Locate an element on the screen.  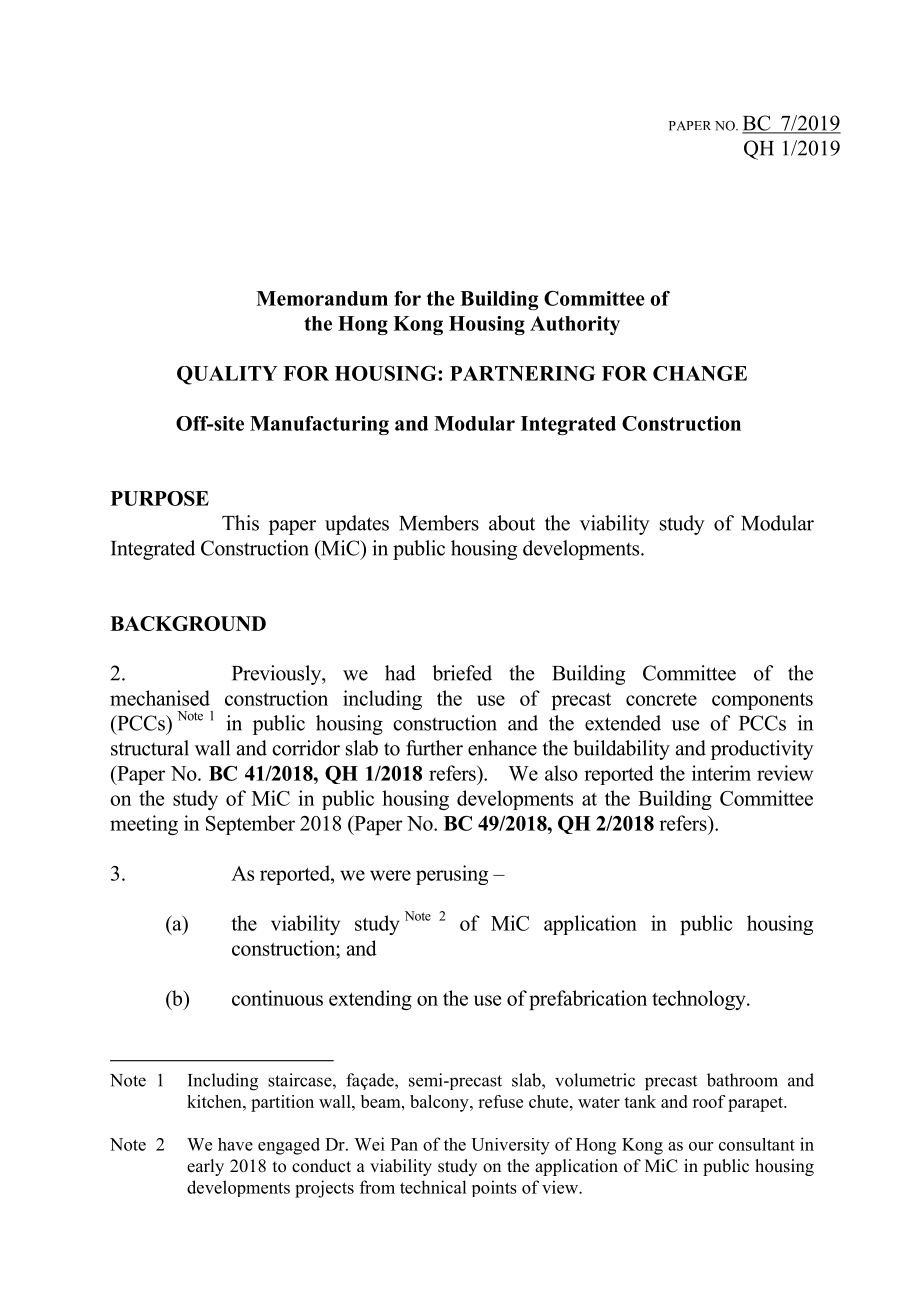
PARTNERING is located at coordinates (522, 373).
